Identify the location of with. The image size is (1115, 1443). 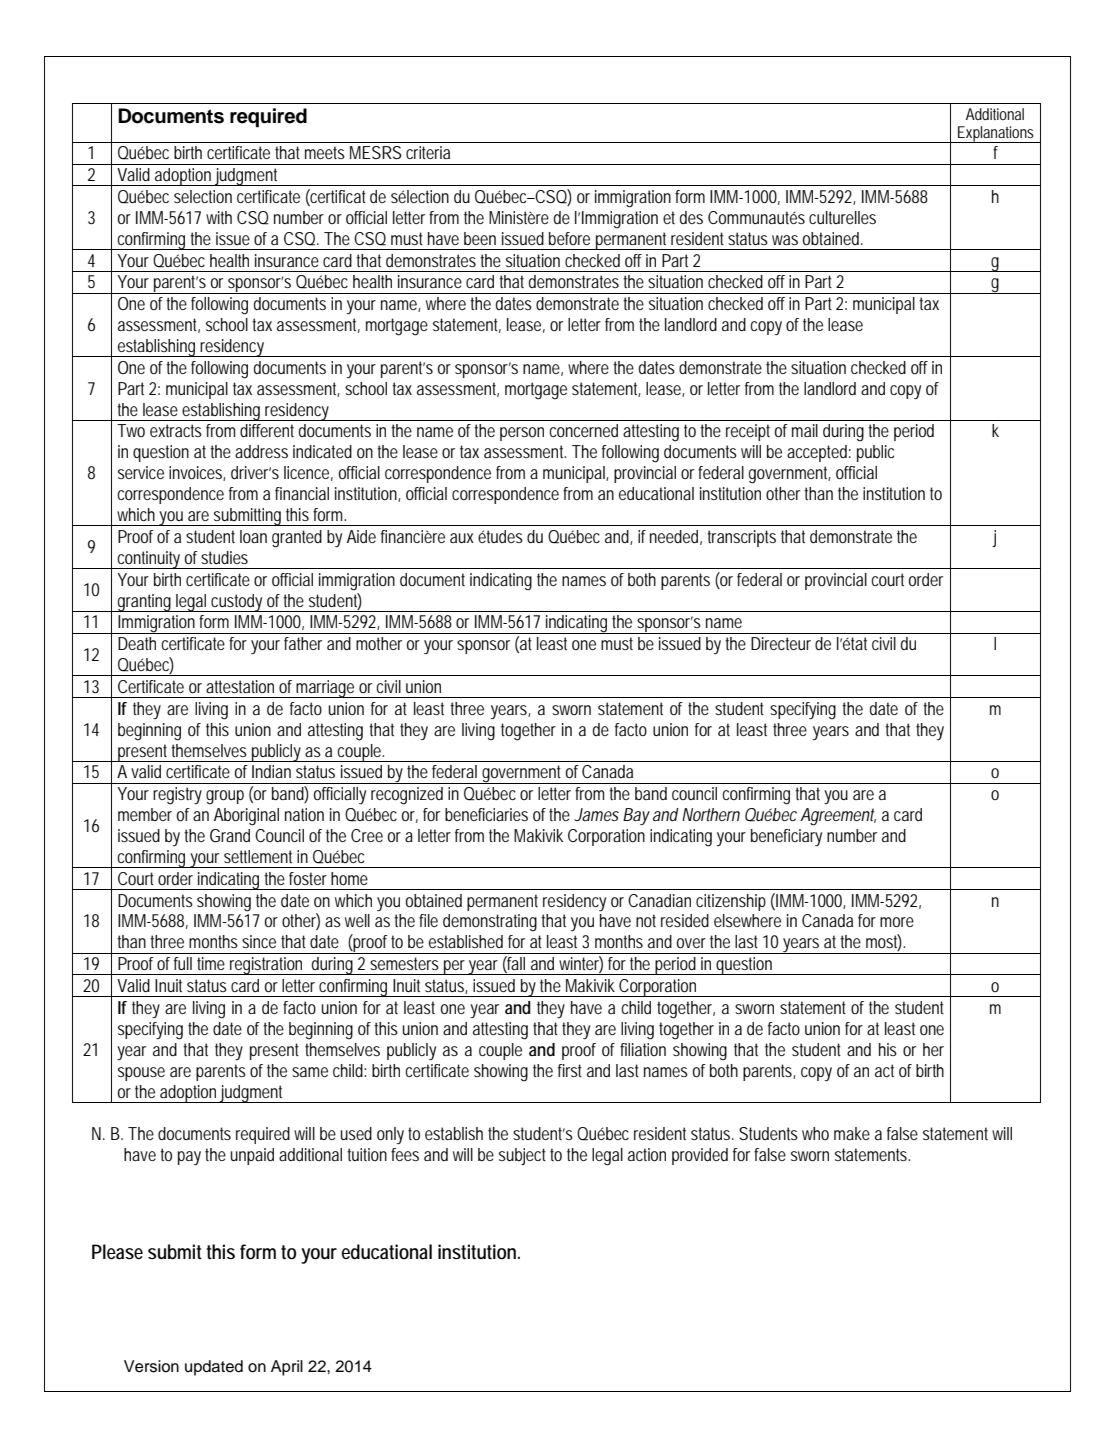
(219, 217).
